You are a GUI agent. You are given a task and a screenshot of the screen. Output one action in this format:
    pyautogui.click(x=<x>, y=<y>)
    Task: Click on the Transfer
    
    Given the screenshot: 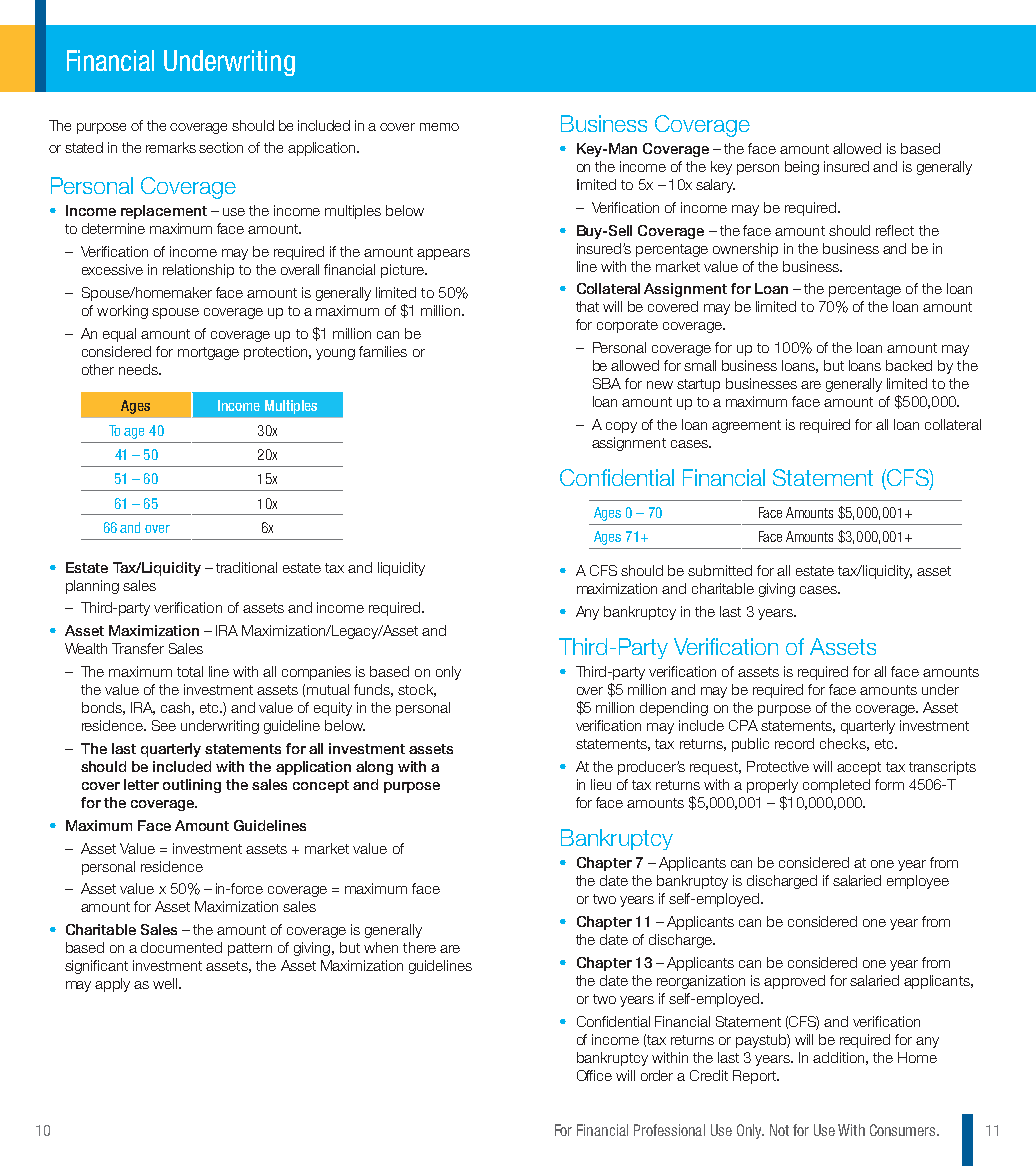 What is the action you would take?
    pyautogui.click(x=138, y=648)
